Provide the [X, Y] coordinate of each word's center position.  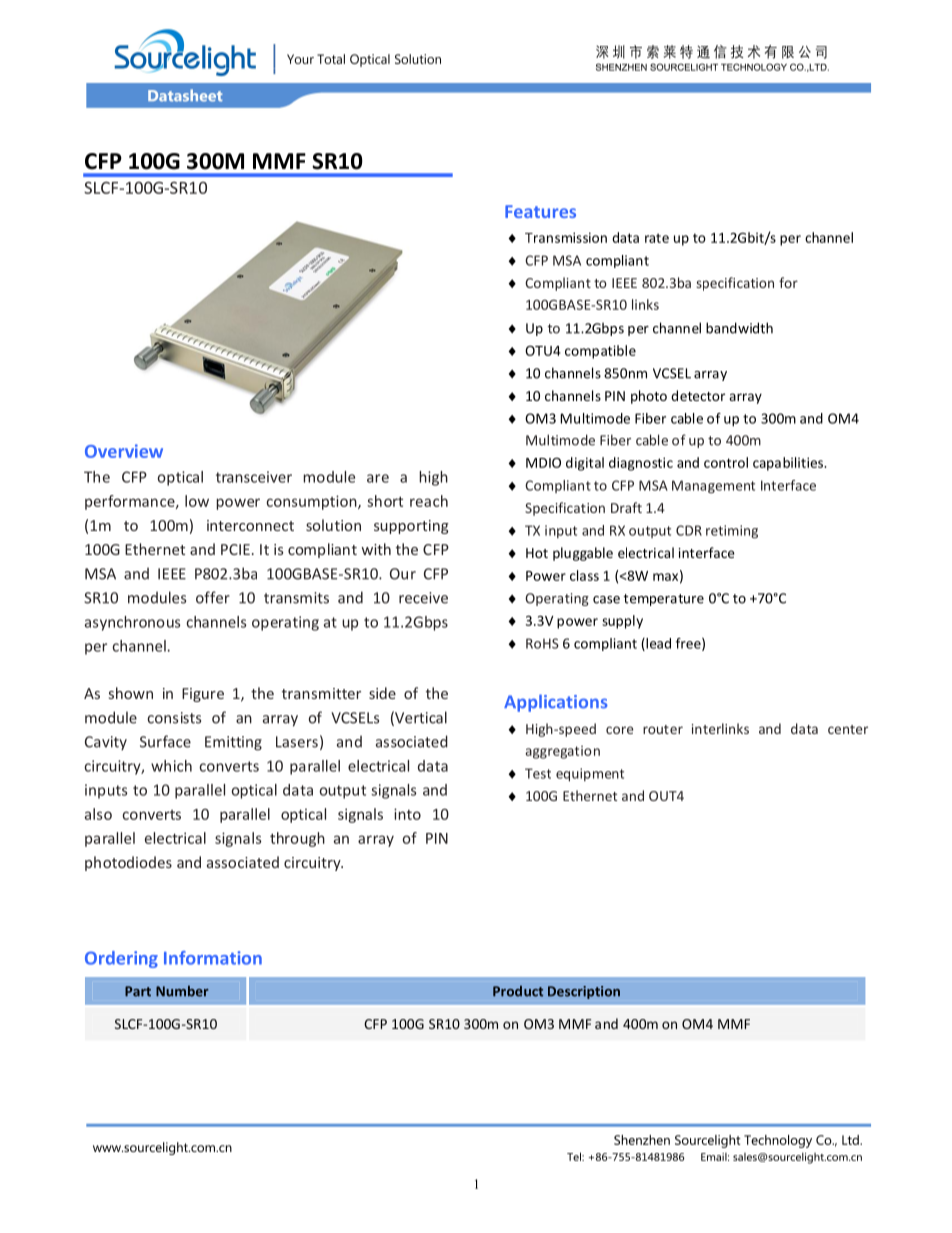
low [197, 501]
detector [698, 395]
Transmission [566, 237]
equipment [590, 775]
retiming [732, 532]
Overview [124, 451]
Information [213, 958]
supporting [411, 527]
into [407, 814]
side [382, 693]
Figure [203, 695]
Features [540, 211]
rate [657, 238]
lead [657, 644]
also [98, 814]
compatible [600, 352]
